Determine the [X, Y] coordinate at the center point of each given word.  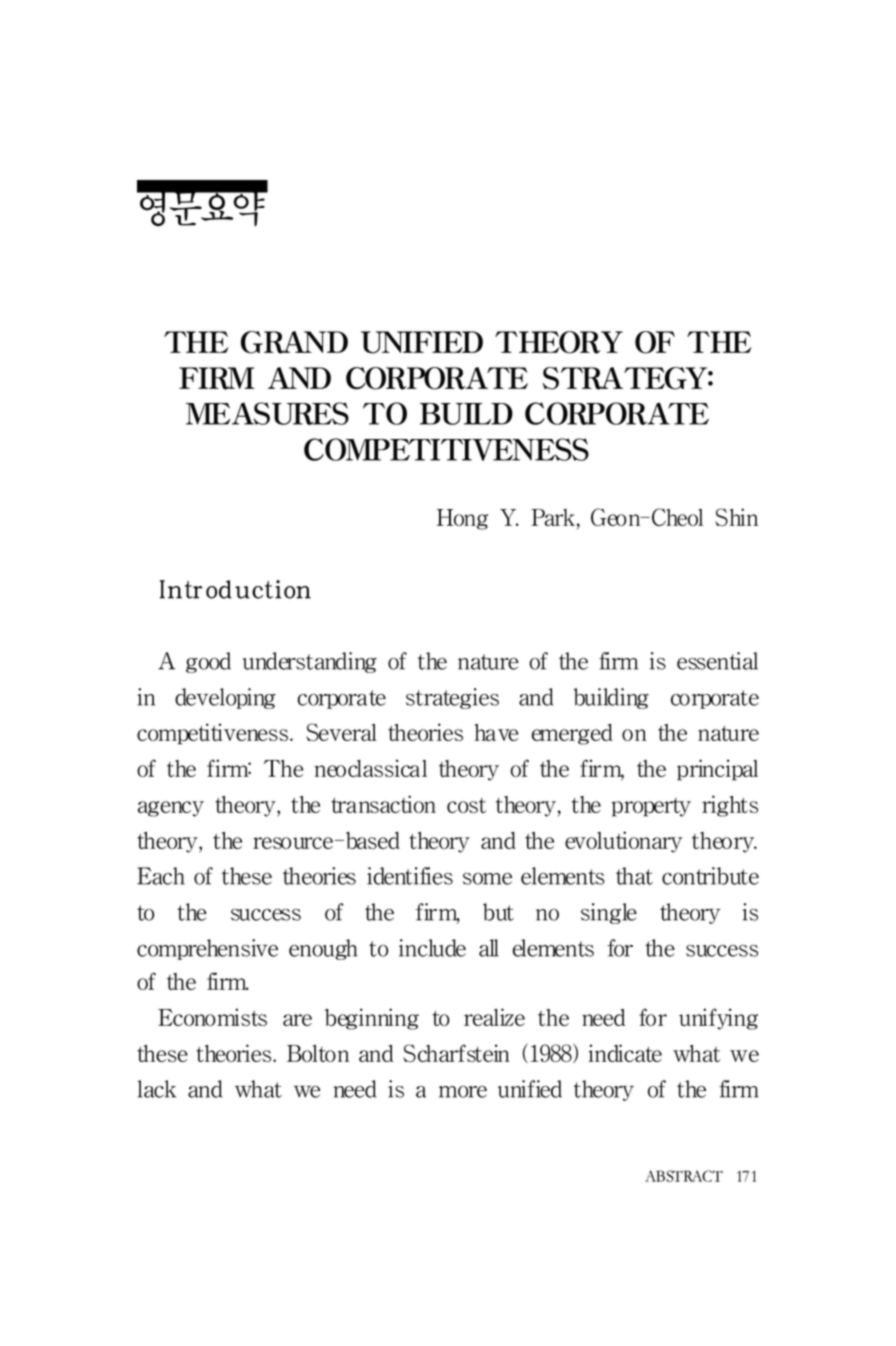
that [634, 876]
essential [717, 661]
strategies [452, 698]
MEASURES [267, 413]
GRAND [294, 342]
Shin [736, 517]
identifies [410, 876]
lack [157, 1089]
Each [161, 876]
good [208, 662]
